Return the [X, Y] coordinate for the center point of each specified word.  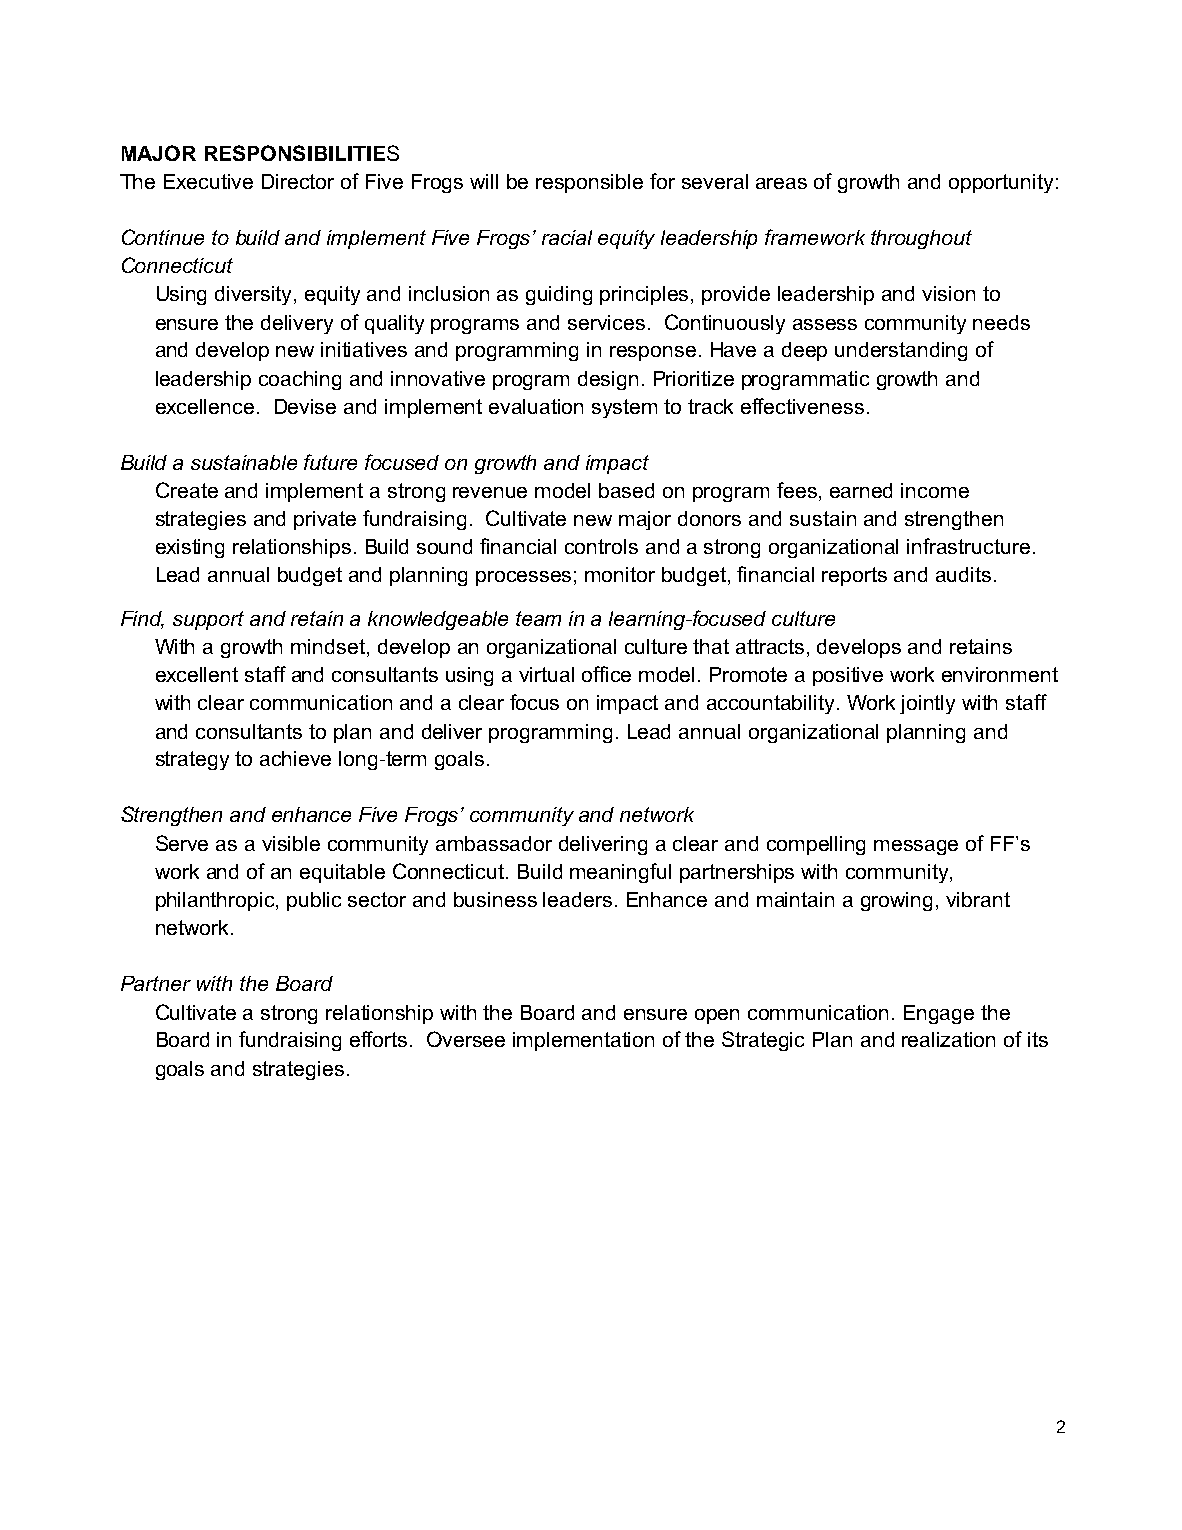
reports [854, 576]
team [538, 618]
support [208, 620]
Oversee [466, 1039]
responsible [589, 183]
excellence [205, 406]
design [608, 380]
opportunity [1001, 183]
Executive [208, 181]
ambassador [494, 843]
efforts [378, 1039]
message [916, 847]
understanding [901, 351]
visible [291, 843]
